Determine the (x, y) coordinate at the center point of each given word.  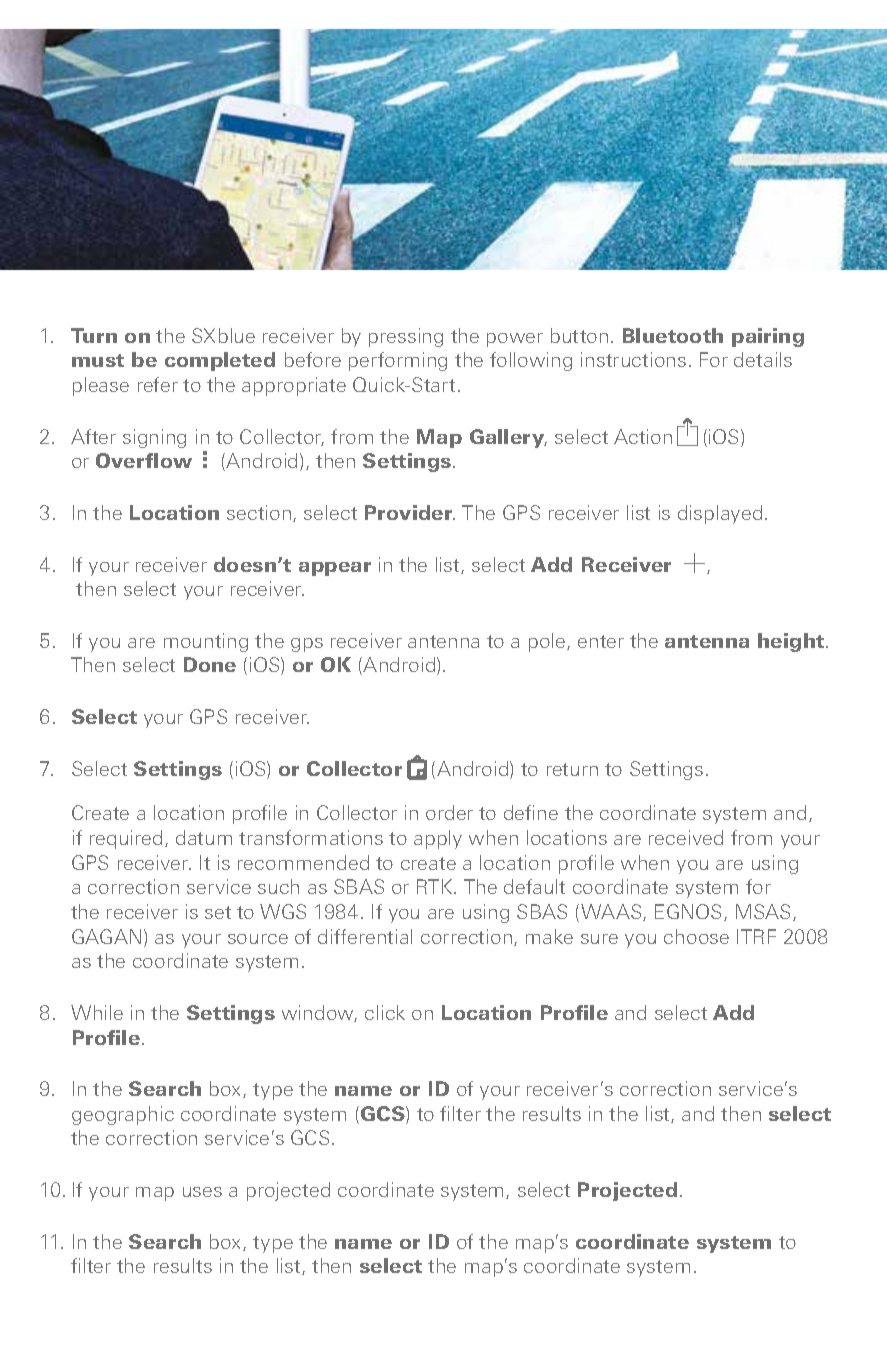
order (449, 812)
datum (204, 837)
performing (398, 361)
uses (202, 1192)
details (763, 359)
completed (220, 361)
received (686, 837)
